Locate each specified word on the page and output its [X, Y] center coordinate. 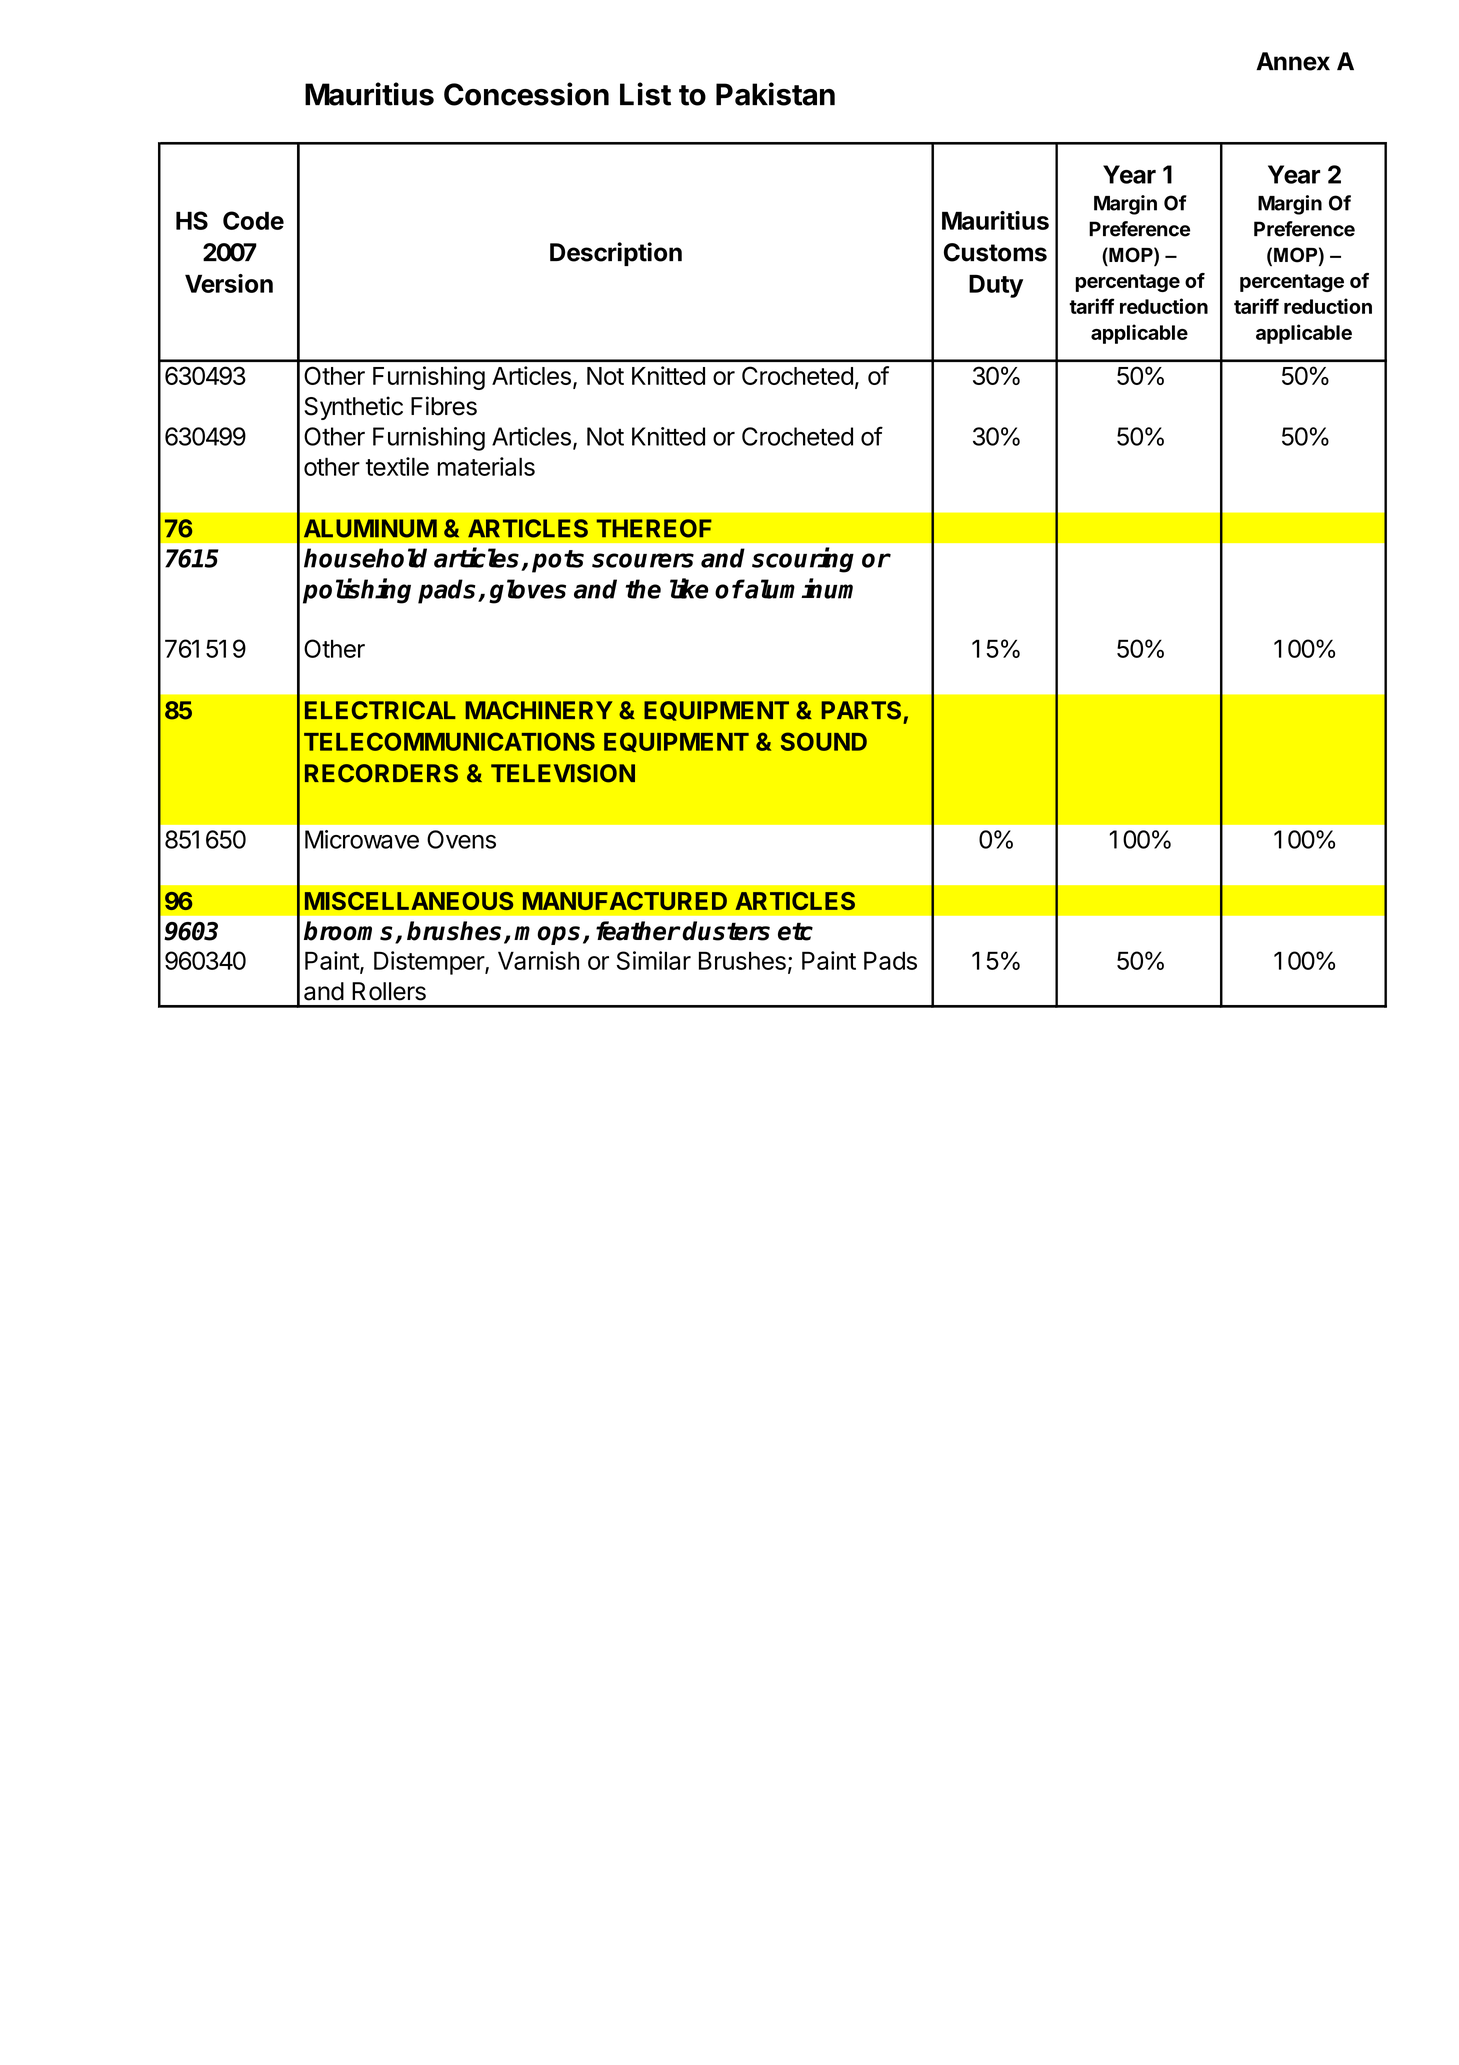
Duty [996, 286]
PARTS [861, 710]
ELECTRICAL [380, 710]
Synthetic [353, 408]
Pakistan [775, 94]
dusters [726, 931]
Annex [1293, 61]
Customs [995, 252]
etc [795, 931]
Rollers [389, 991]
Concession [526, 94]
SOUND [824, 741]
